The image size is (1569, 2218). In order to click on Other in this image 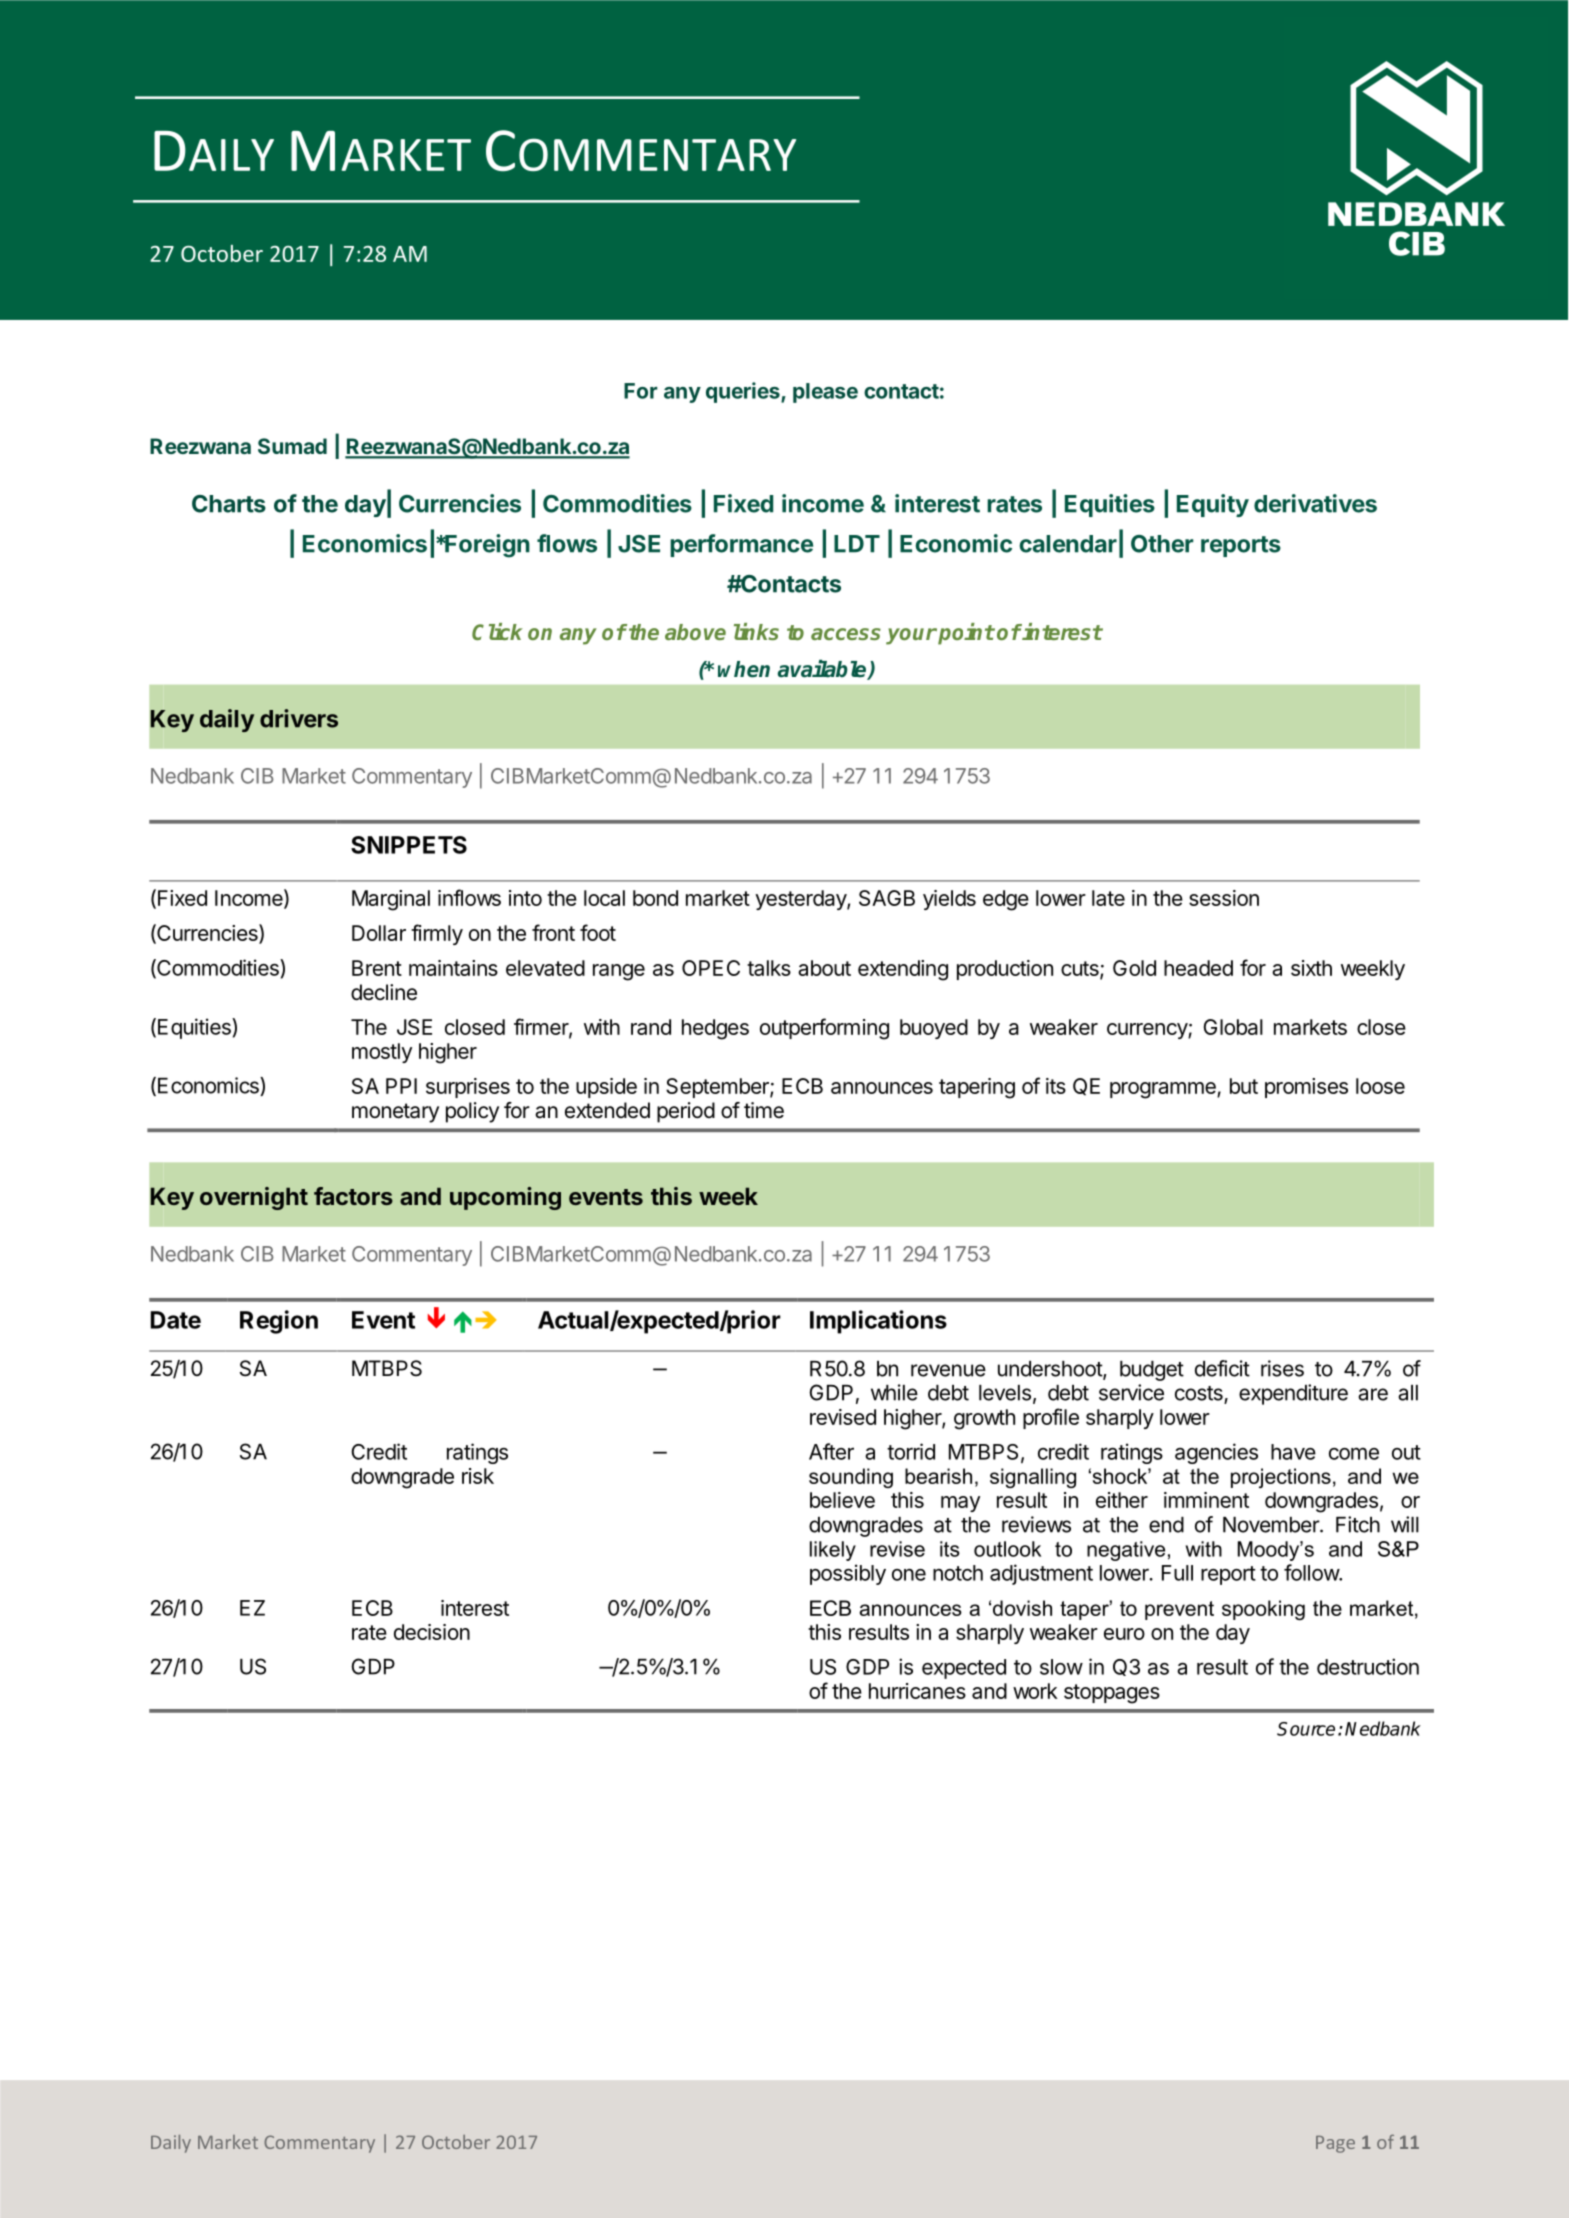, I will do `click(1162, 544)`.
